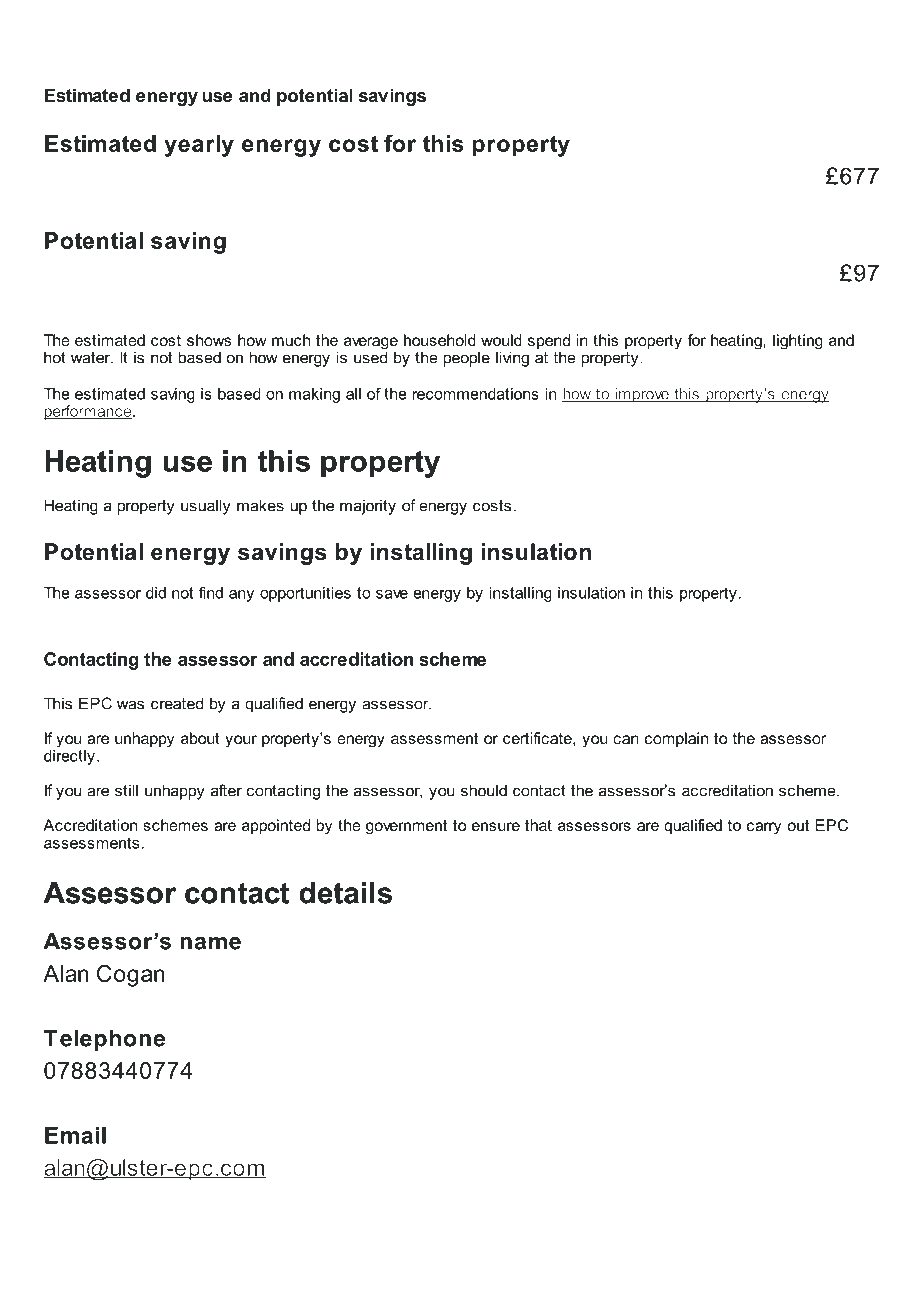 The image size is (924, 1308). What do you see at coordinates (75, 1135) in the screenshot?
I see `Email` at bounding box center [75, 1135].
